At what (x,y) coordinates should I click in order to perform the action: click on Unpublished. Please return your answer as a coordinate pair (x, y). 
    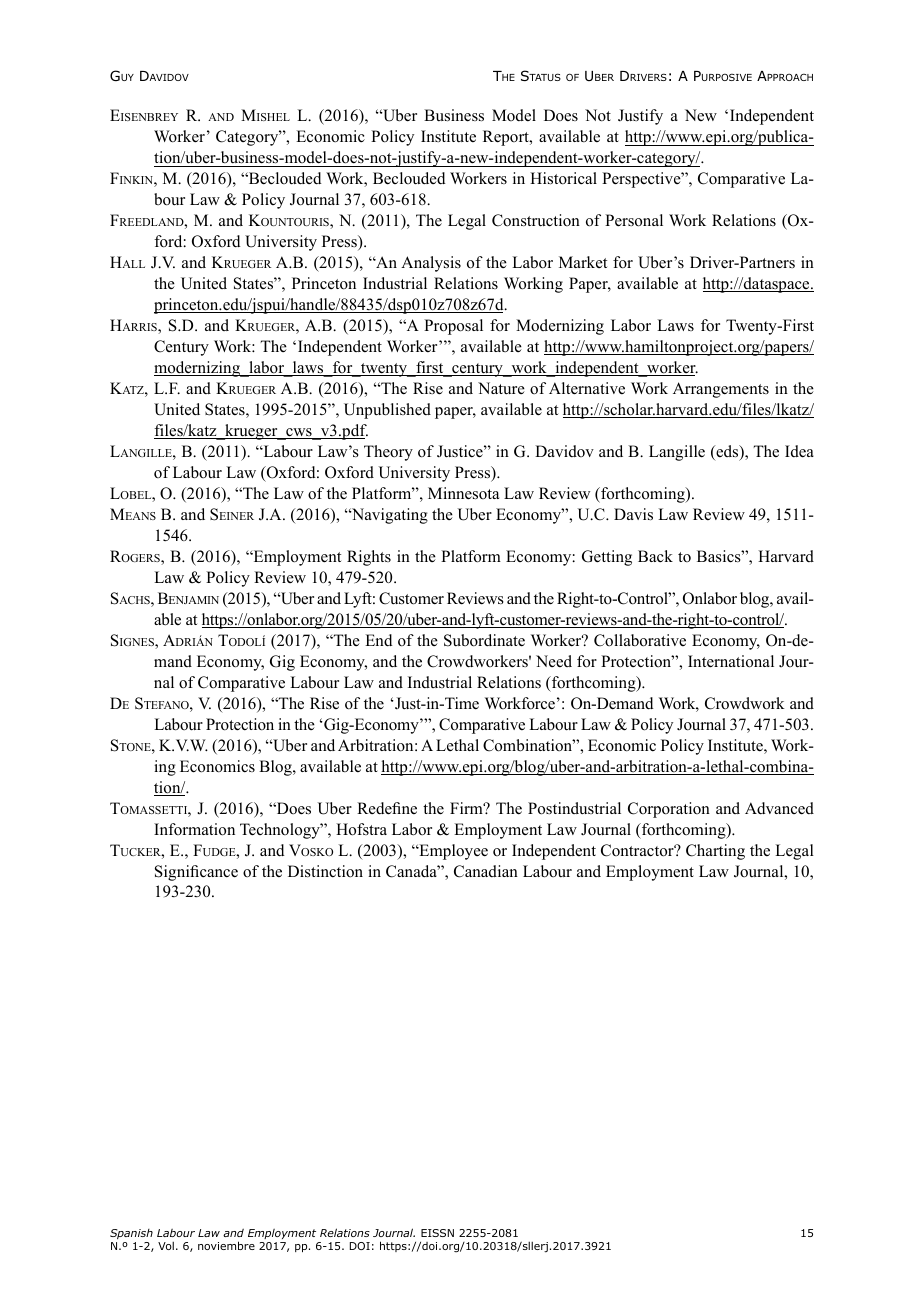
    Looking at the image, I should click on (387, 411).
